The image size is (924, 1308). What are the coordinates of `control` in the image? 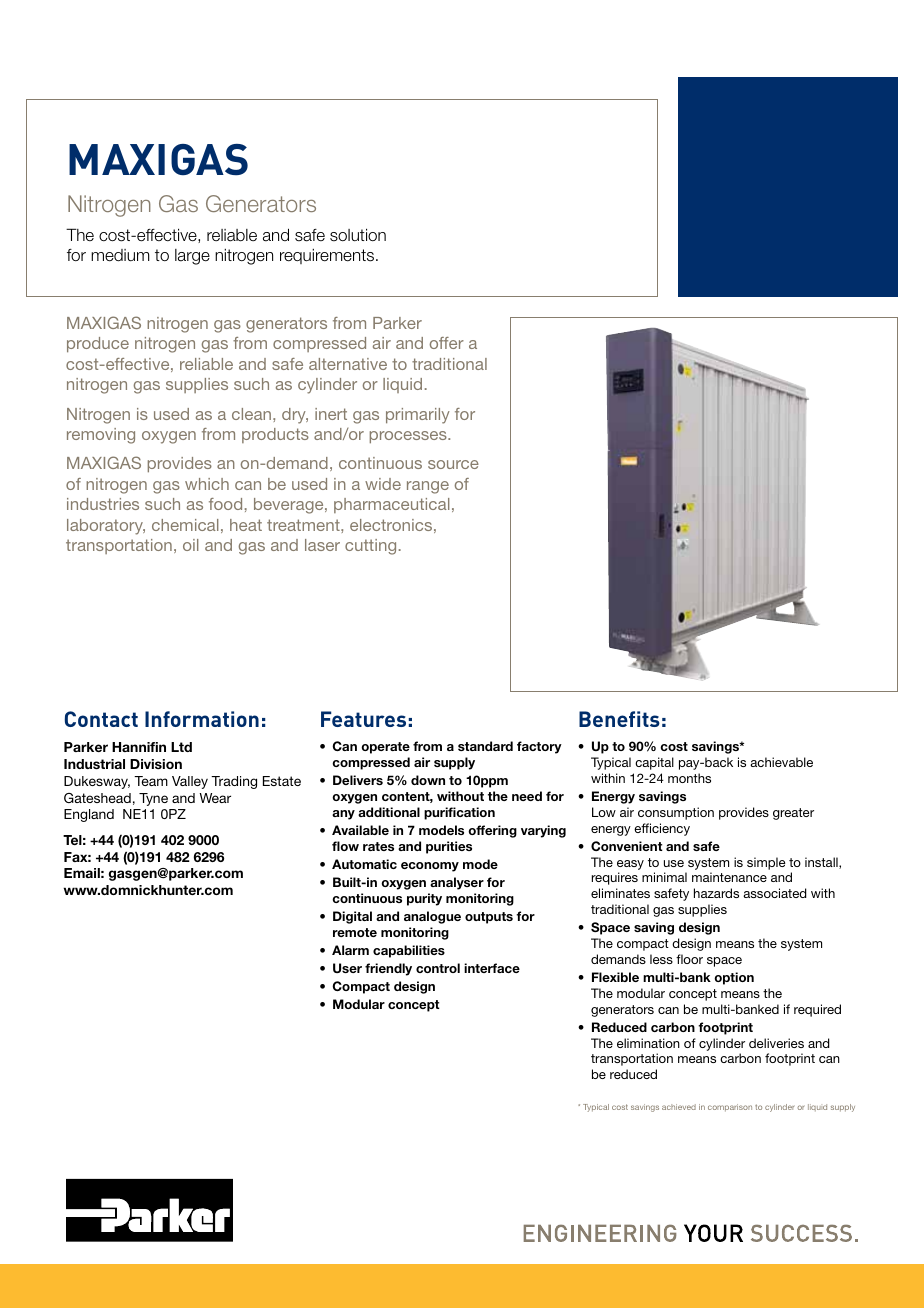 It's located at (438, 968).
